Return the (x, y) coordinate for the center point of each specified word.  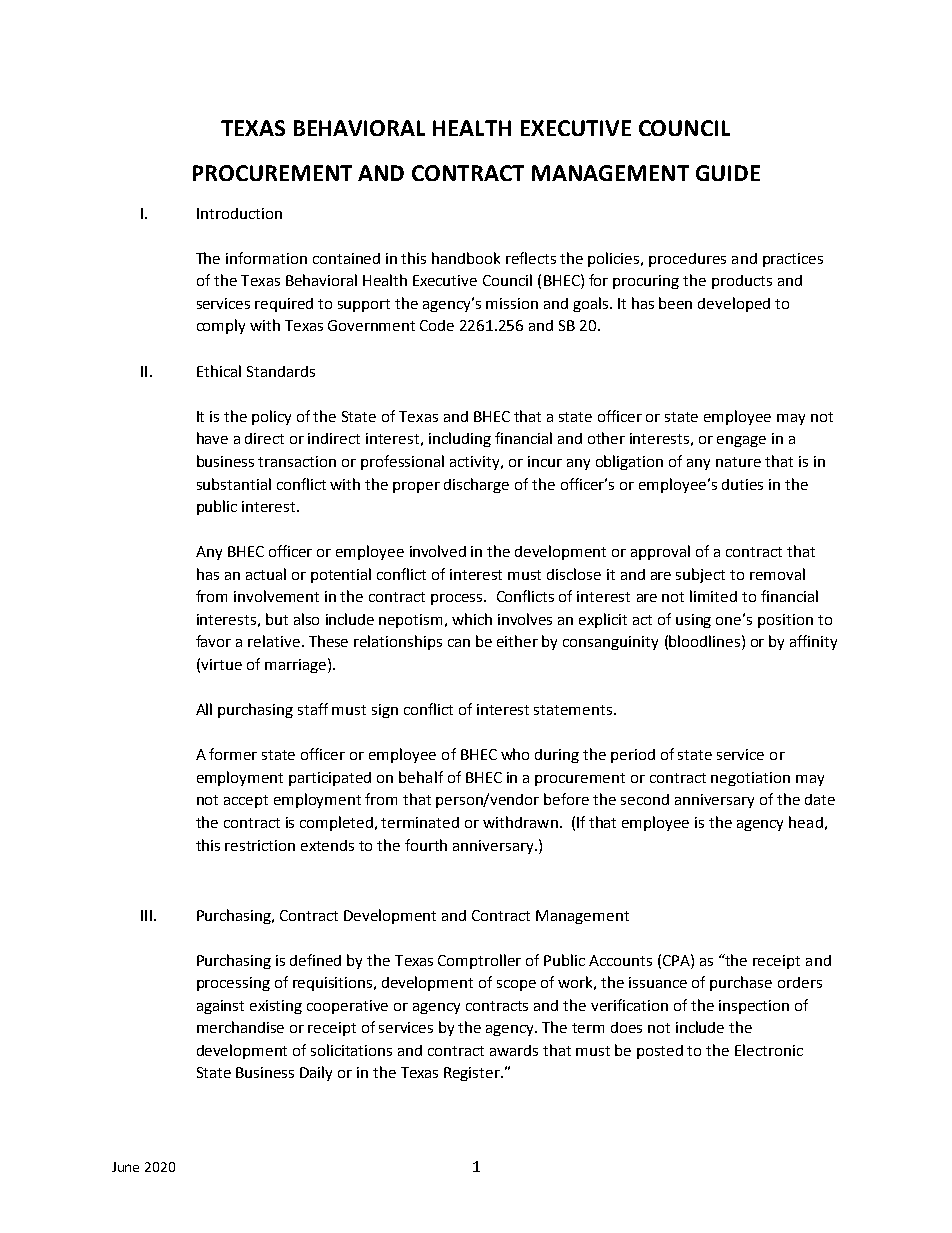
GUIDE (728, 173)
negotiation (750, 779)
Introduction (239, 213)
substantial (234, 484)
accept (246, 801)
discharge (476, 485)
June (125, 1167)
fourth (426, 845)
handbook (466, 258)
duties (742, 484)
